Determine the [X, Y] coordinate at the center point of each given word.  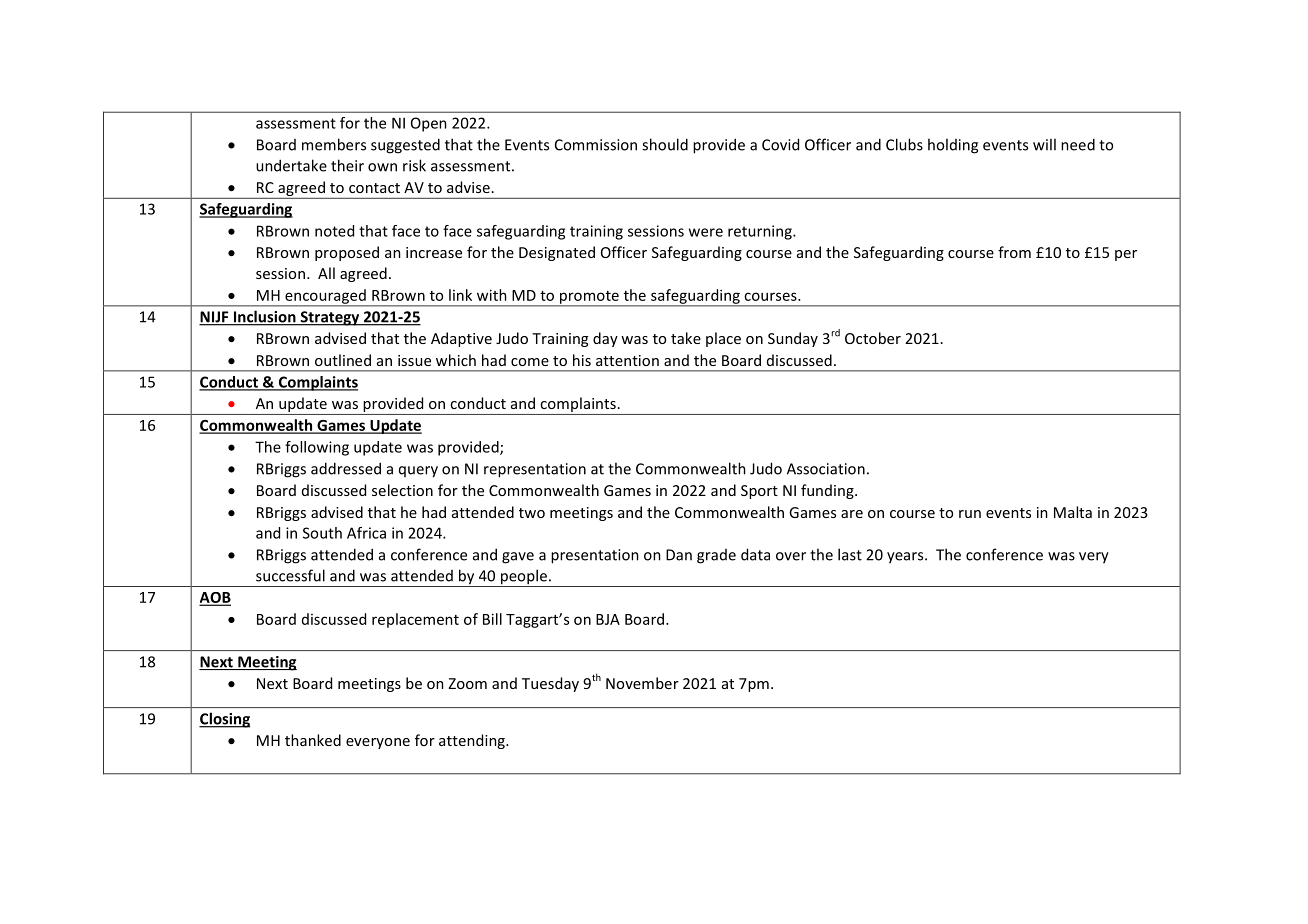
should [665, 144]
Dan [679, 555]
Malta [1073, 512]
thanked [313, 740]
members [334, 144]
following [317, 448]
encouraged [325, 297]
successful [290, 575]
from [1014, 252]
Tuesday [550, 684]
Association [826, 469]
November [642, 683]
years [906, 558]
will [1044, 144]
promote [589, 298]
